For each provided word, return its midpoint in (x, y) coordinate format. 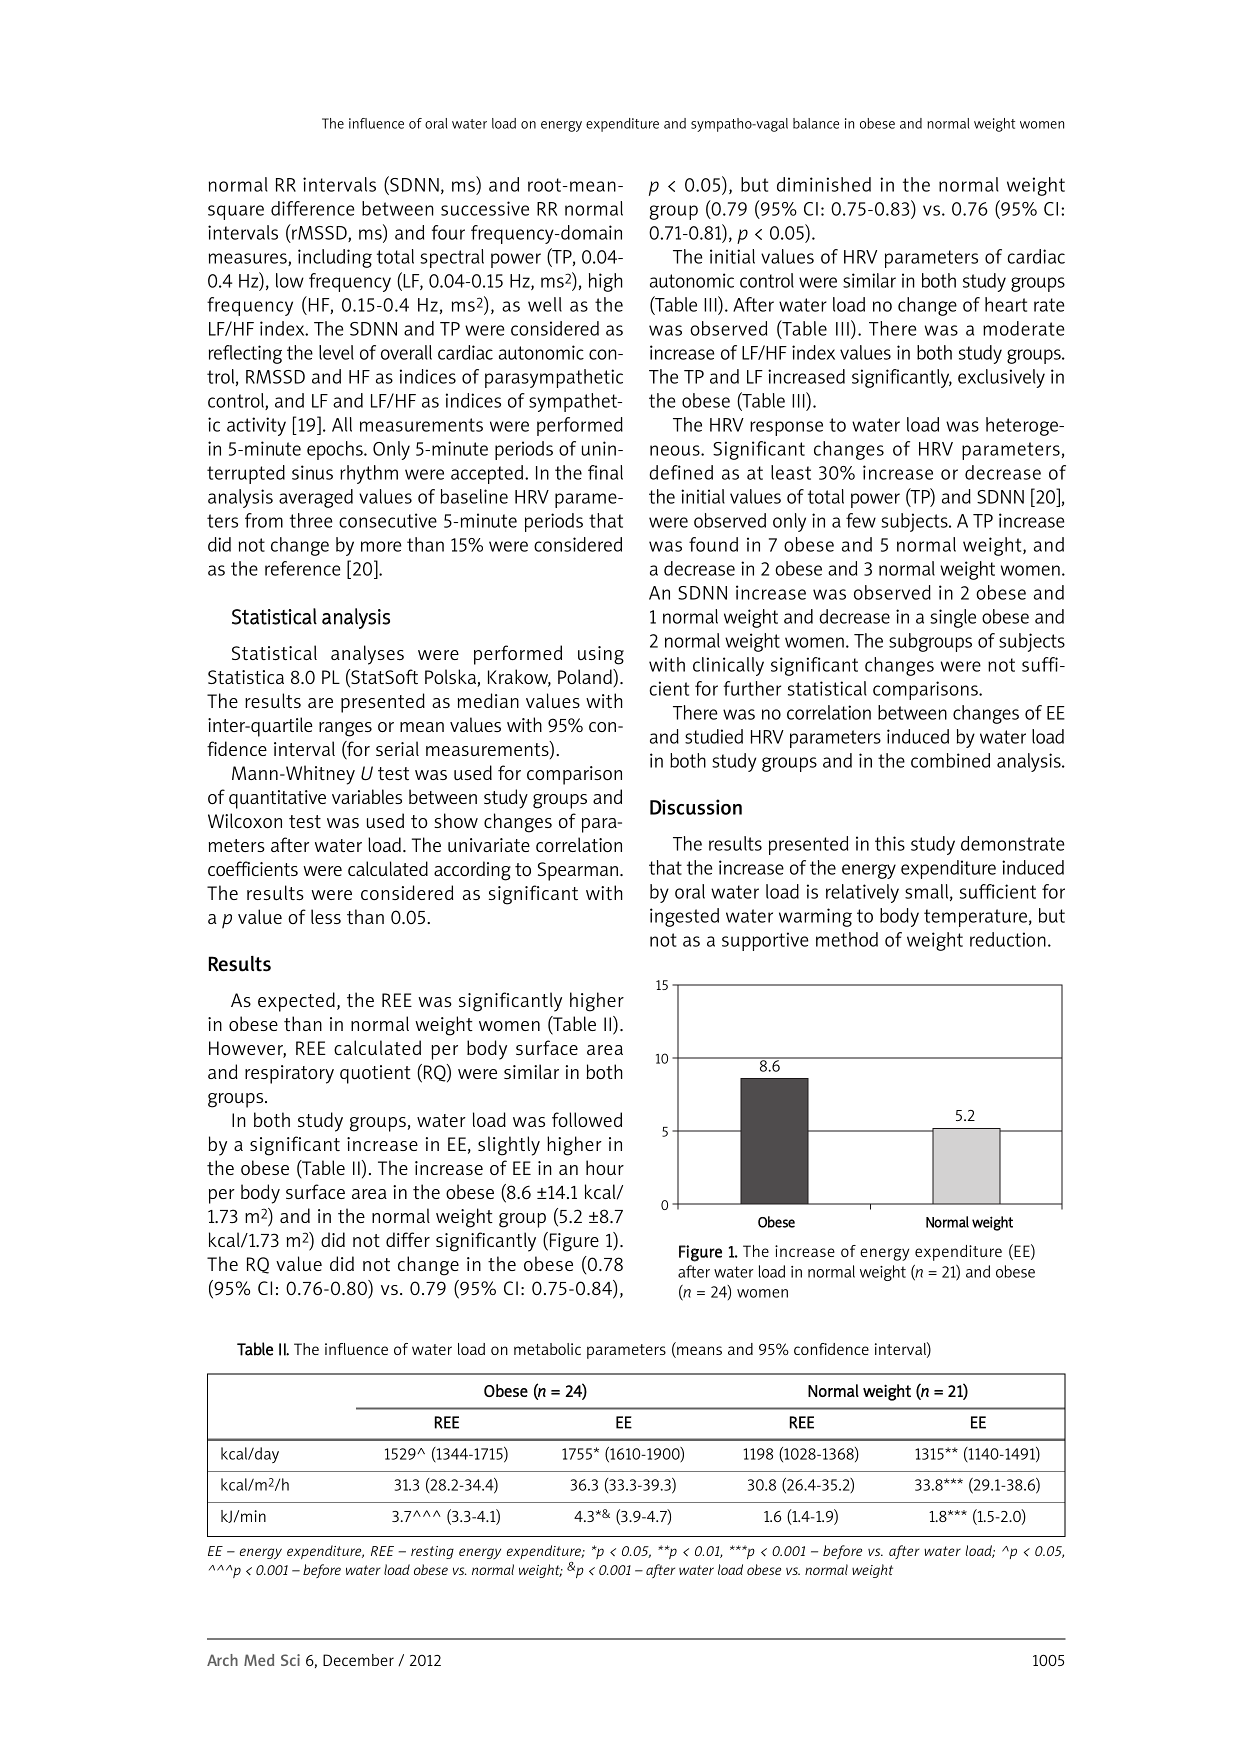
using (601, 655)
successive (485, 208)
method (847, 939)
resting (432, 1552)
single (953, 618)
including (335, 258)
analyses (367, 655)
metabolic (547, 1349)
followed (587, 1119)
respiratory (289, 1074)
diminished (824, 184)
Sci (290, 1660)
